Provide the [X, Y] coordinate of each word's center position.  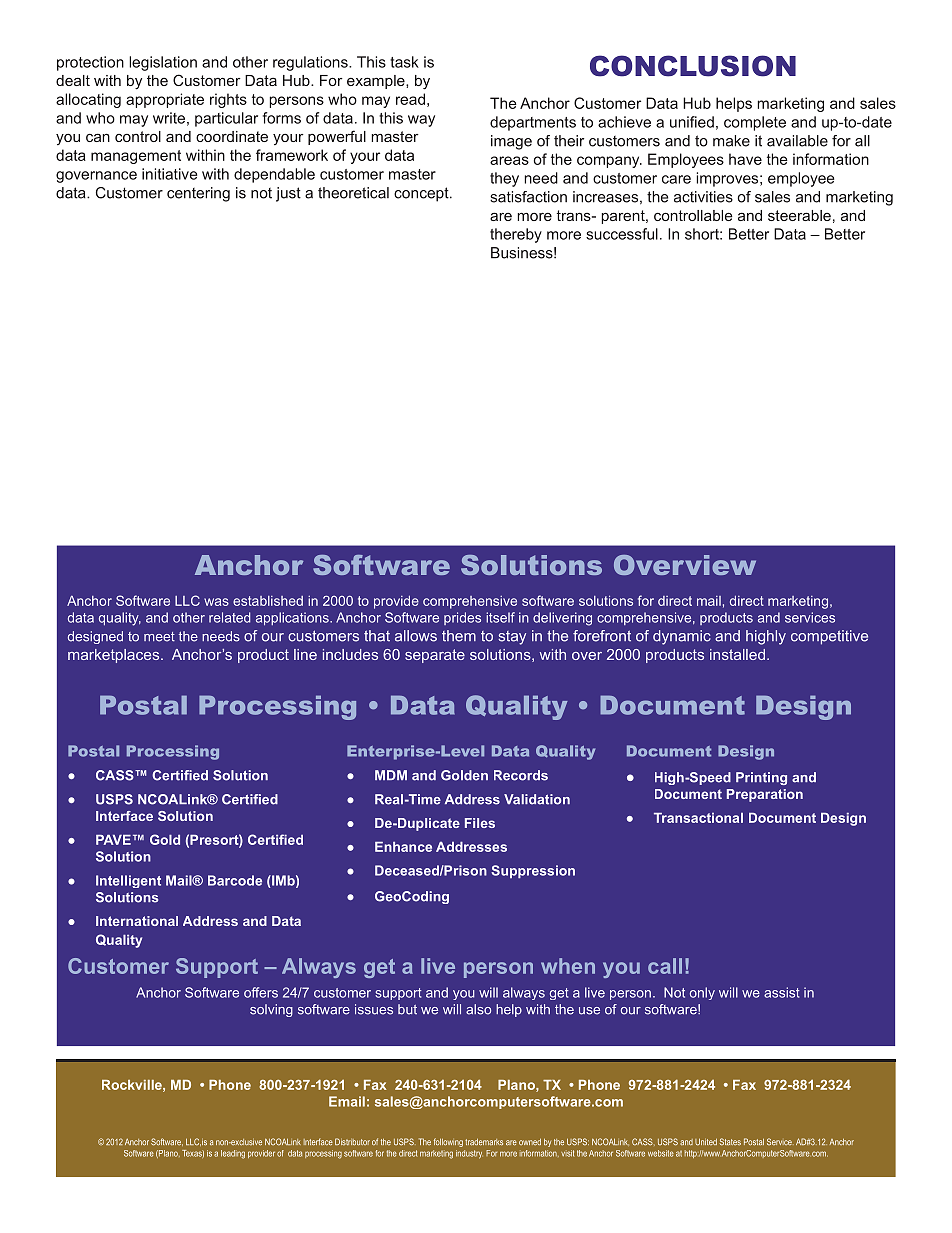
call [665, 966]
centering [198, 194]
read [410, 99]
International [137, 921]
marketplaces [115, 656]
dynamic [682, 637]
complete [755, 123]
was [216, 602]
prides [462, 618]
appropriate [165, 100]
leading [233, 1154]
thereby [516, 235]
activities [703, 197]
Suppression [533, 871]
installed [737, 654]
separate [435, 656]
